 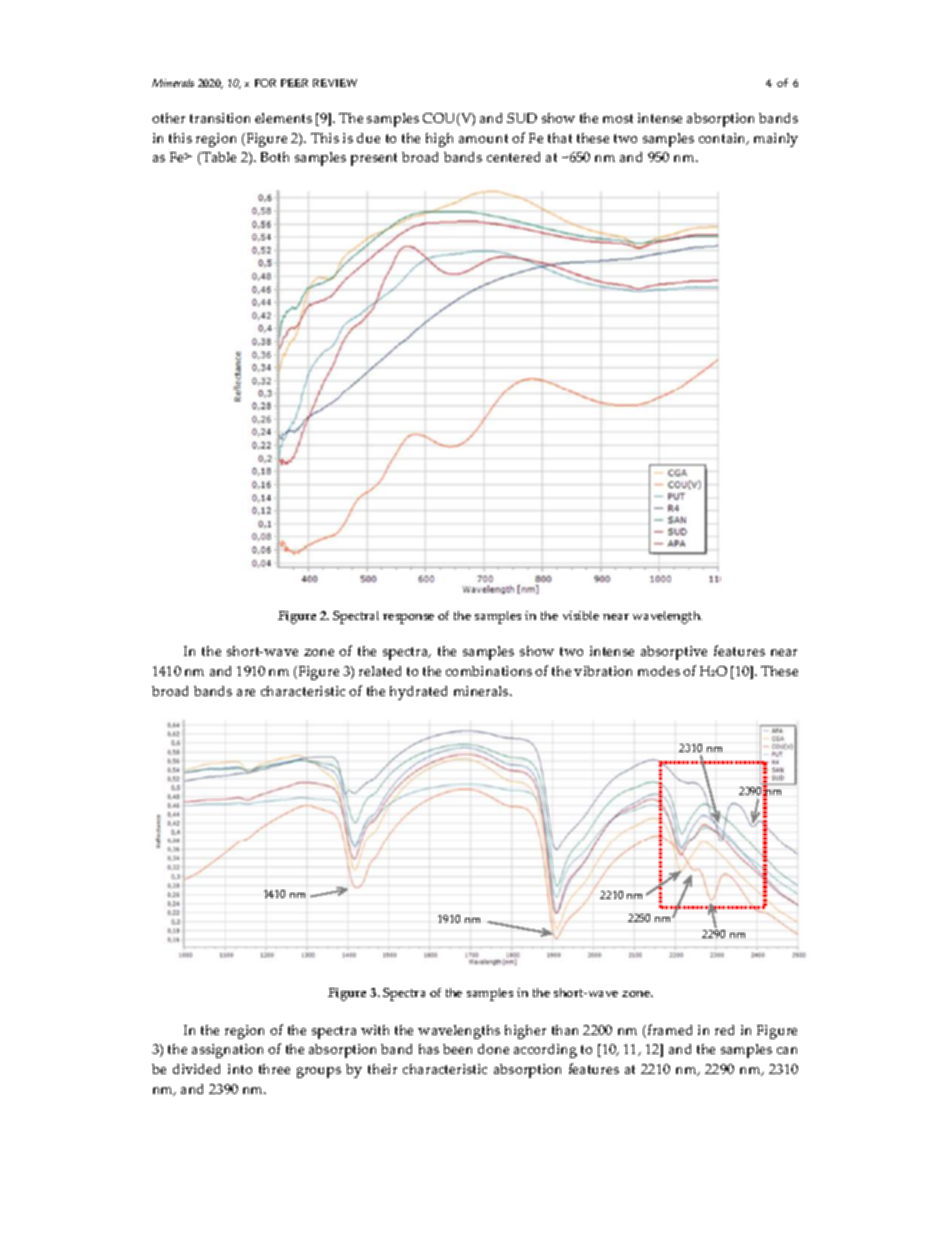 What do you see at coordinates (227, 1051) in the screenshot?
I see `assignation` at bounding box center [227, 1051].
